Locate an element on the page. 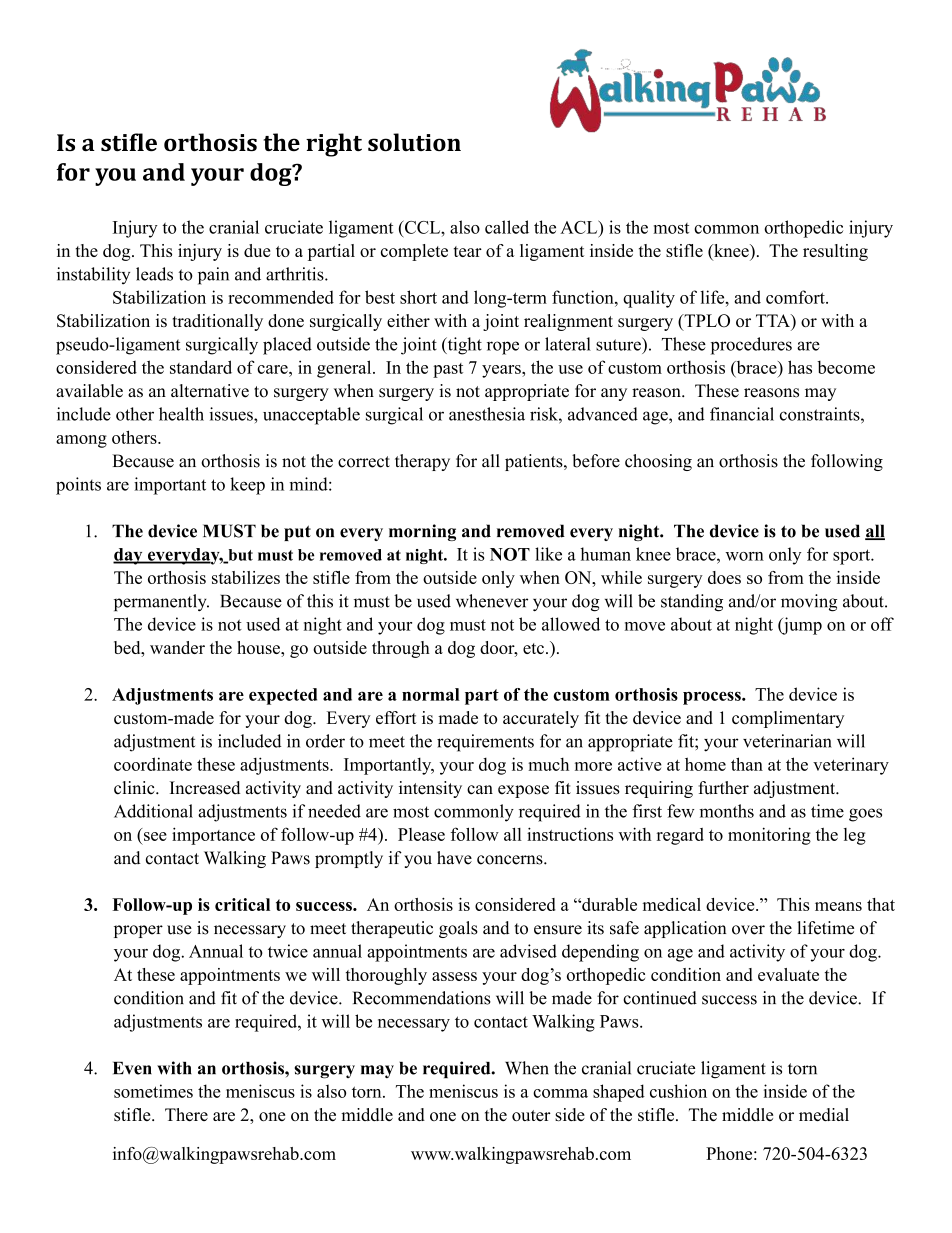  moving is located at coordinates (809, 603).
